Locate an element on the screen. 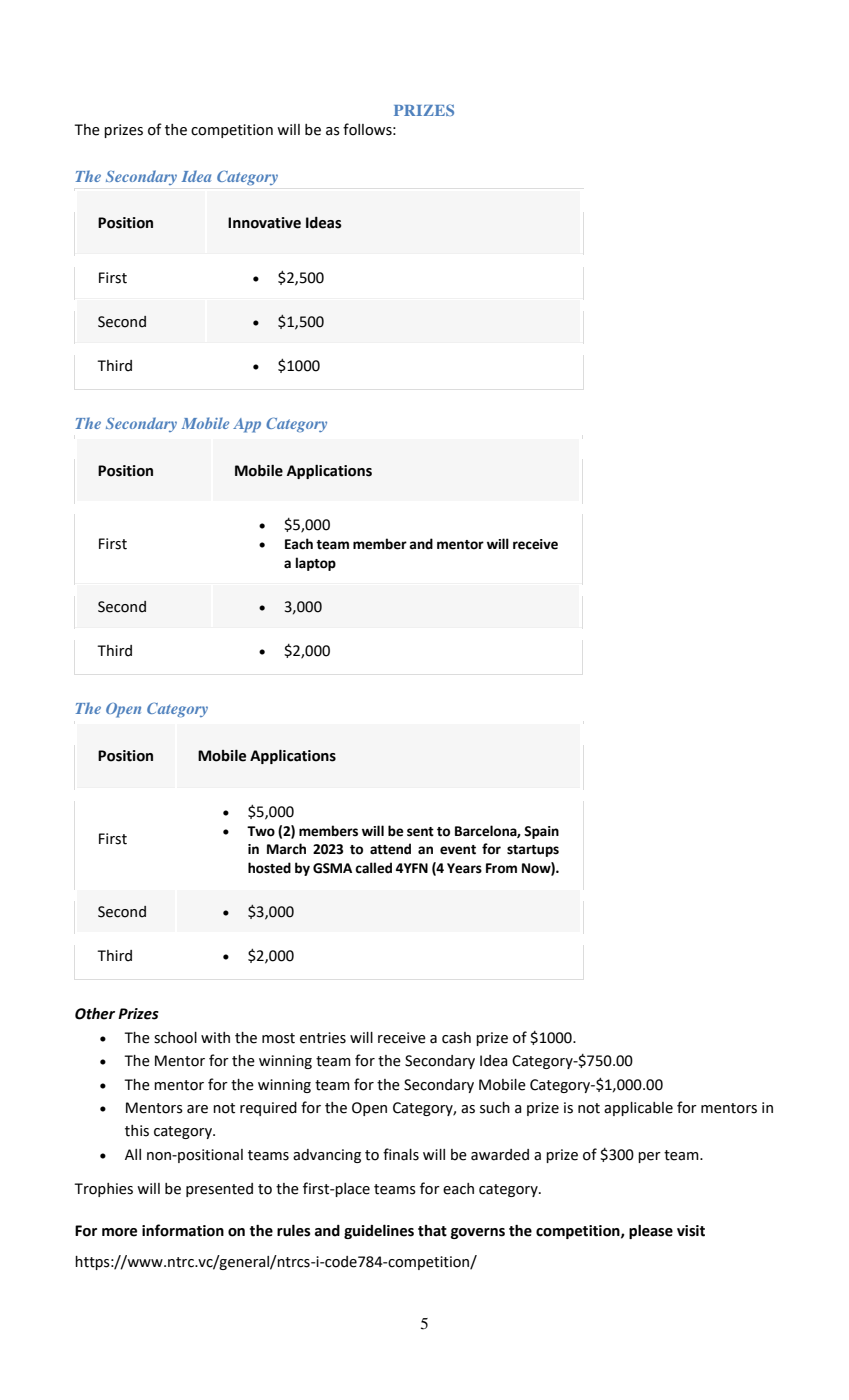 The image size is (849, 1400). startups is located at coordinates (533, 851).
